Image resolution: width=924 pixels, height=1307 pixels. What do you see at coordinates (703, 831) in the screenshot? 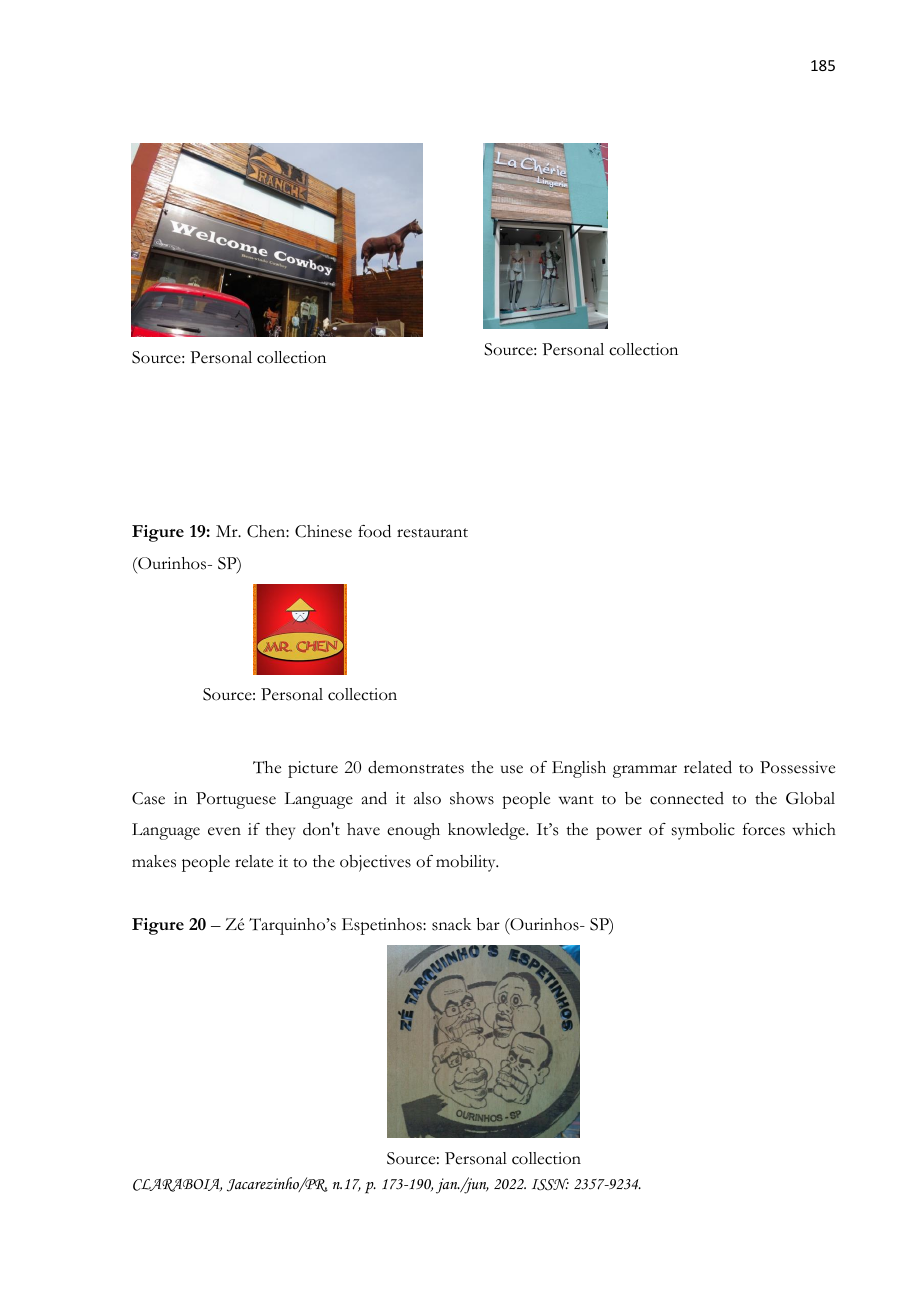
I see `symbolic` at bounding box center [703, 831].
